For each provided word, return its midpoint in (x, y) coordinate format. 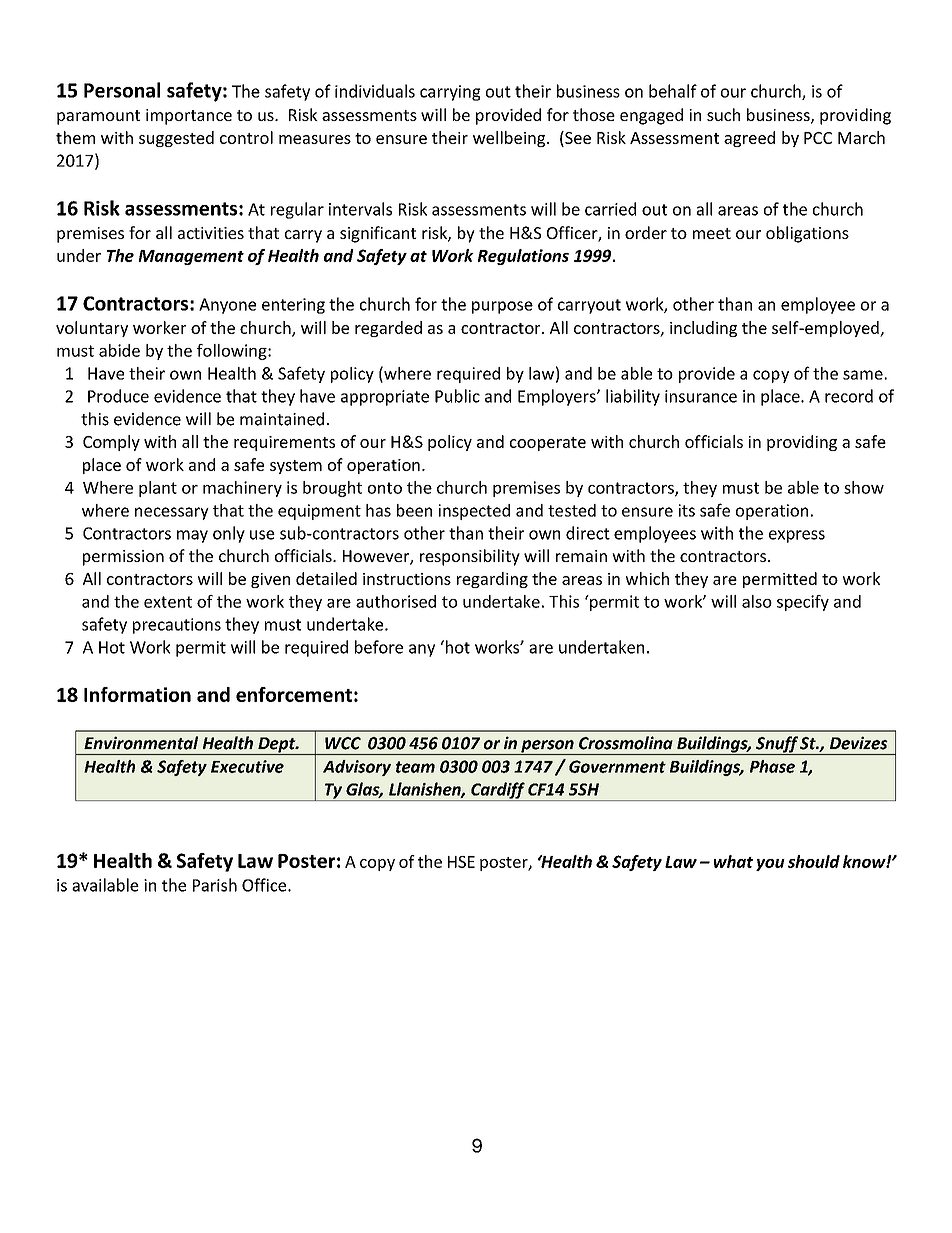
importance (189, 117)
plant (158, 489)
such (723, 114)
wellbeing (510, 139)
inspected (474, 512)
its (687, 510)
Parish (215, 885)
